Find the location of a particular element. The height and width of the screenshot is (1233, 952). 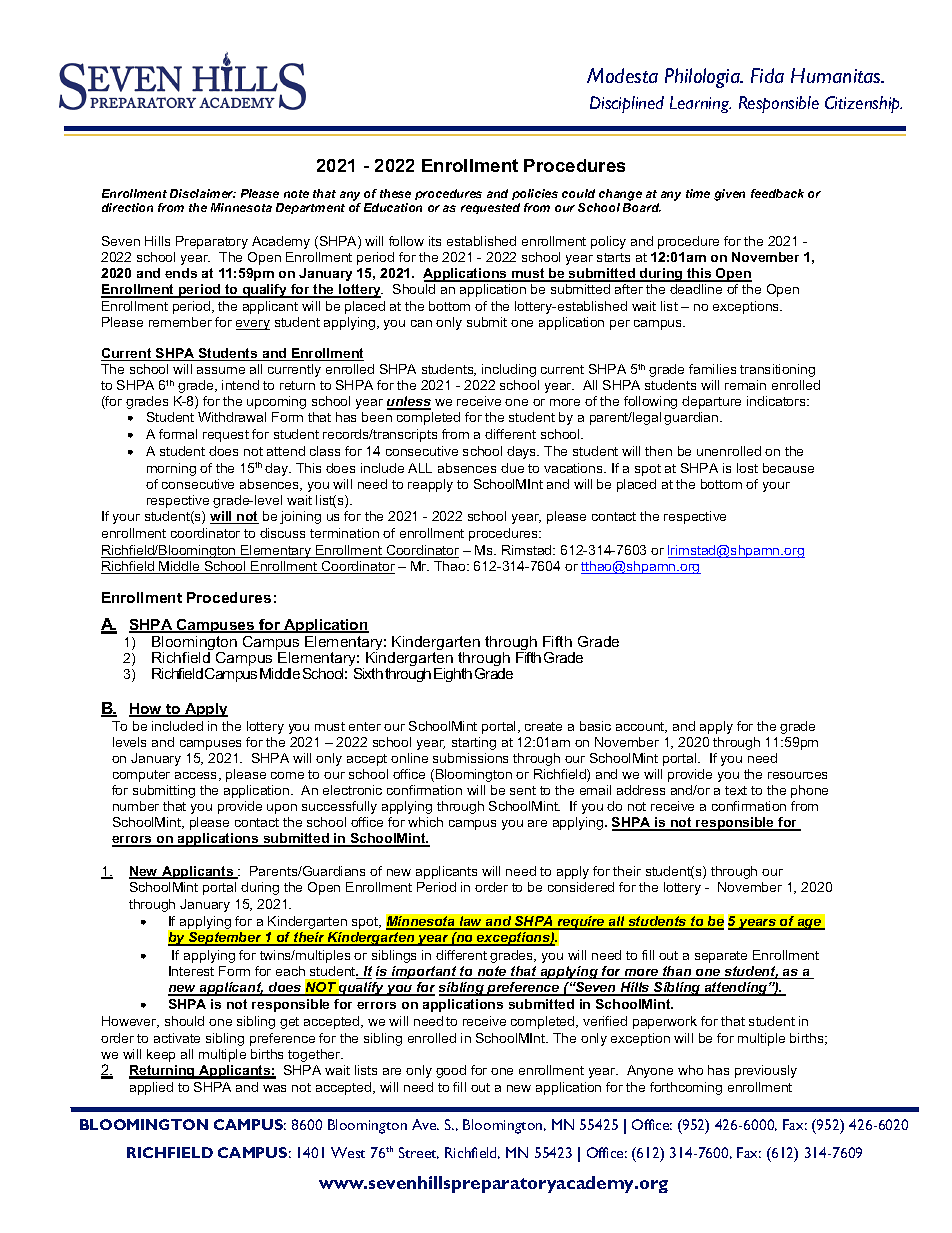

feedback is located at coordinates (777, 193).
